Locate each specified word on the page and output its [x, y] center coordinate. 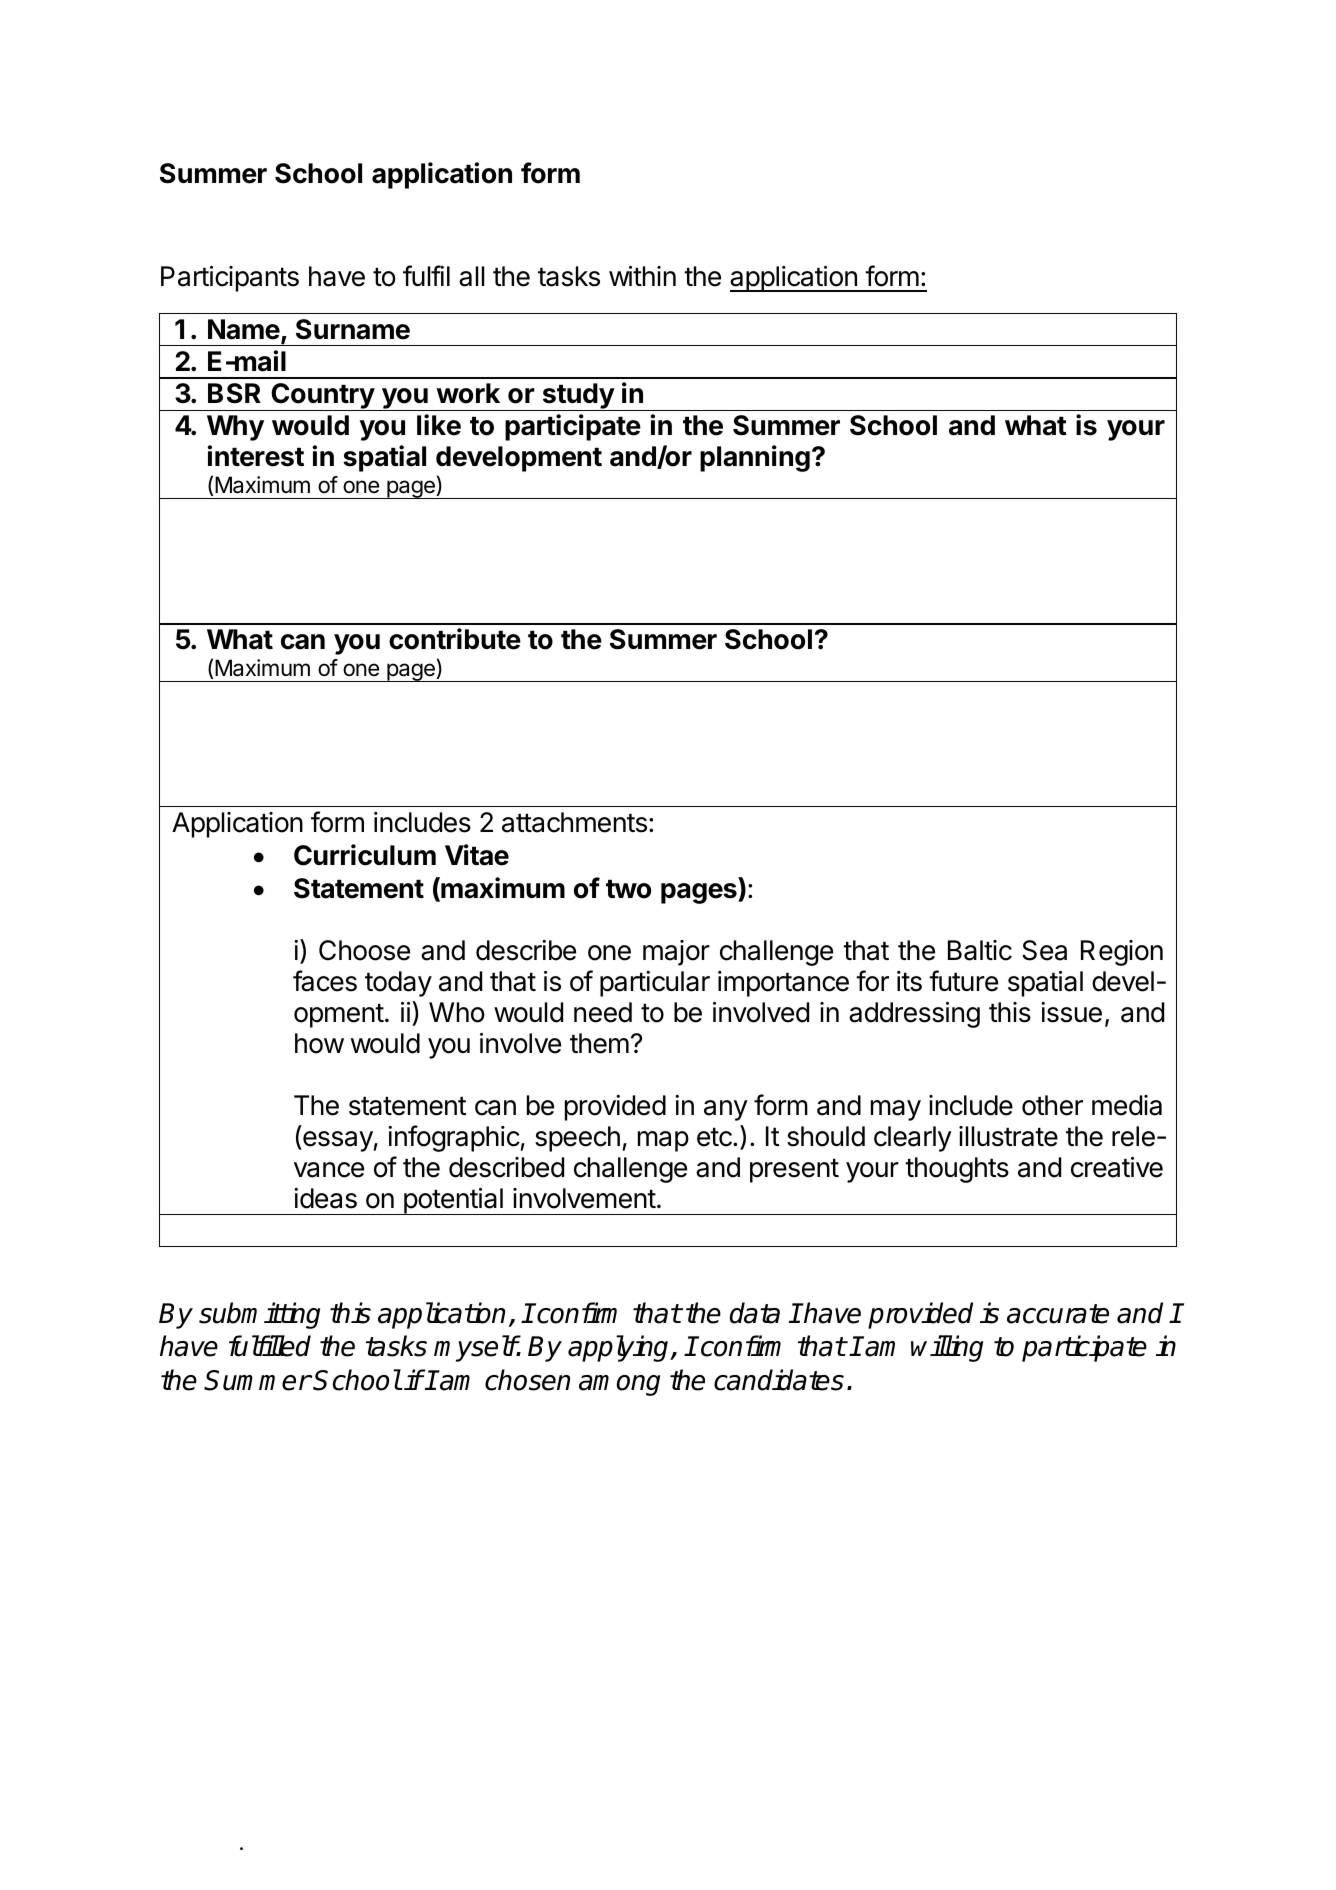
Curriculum [365, 855]
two [628, 889]
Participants [230, 279]
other [1052, 1105]
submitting [259, 1315]
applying [620, 1348]
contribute [455, 639]
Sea [1044, 950]
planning [755, 458]
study [578, 397]
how [319, 1043]
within [642, 276]
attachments [574, 822]
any [726, 1110]
